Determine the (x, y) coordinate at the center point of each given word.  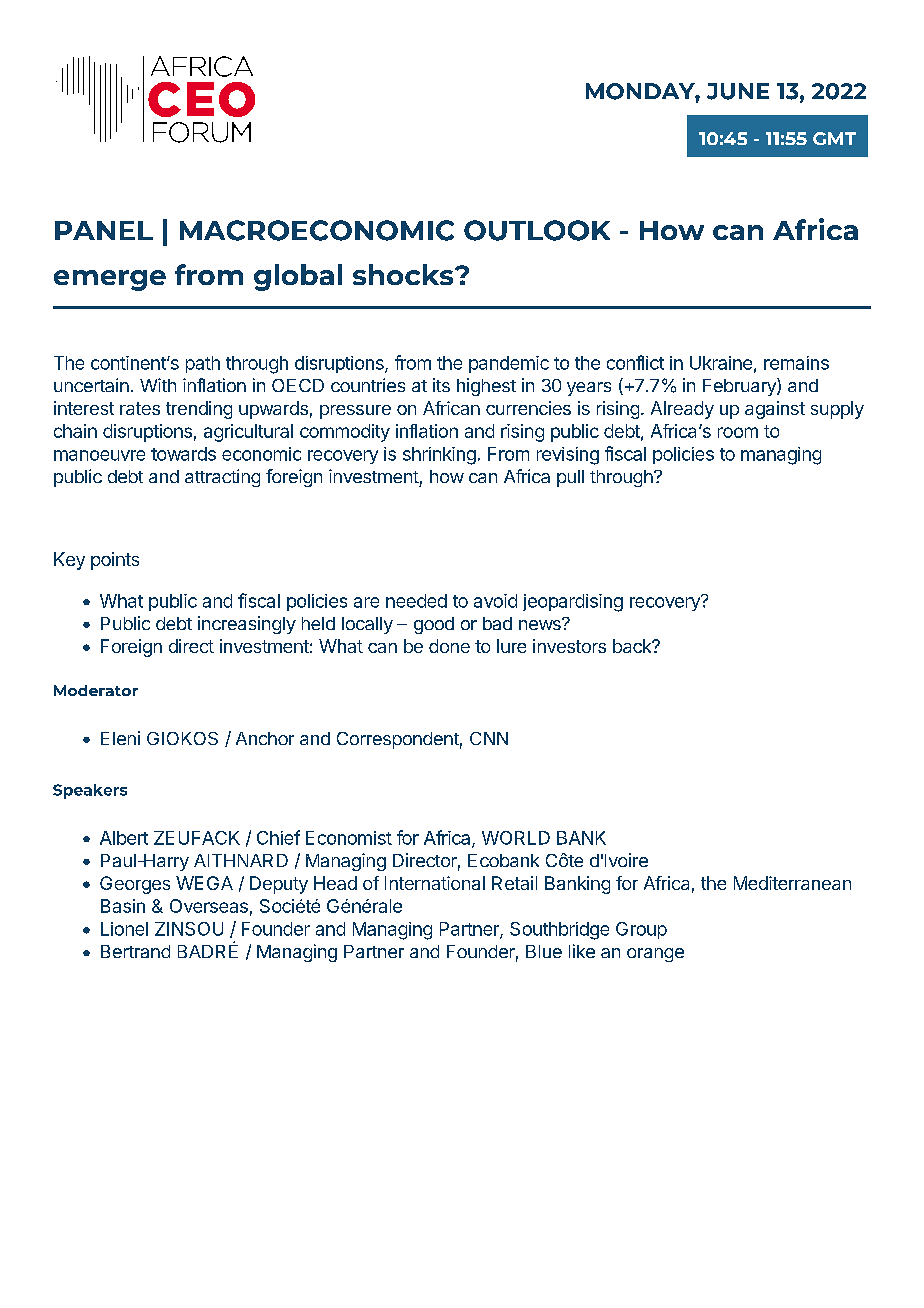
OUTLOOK (537, 230)
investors (569, 646)
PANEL (104, 230)
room (738, 432)
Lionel (124, 929)
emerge (110, 280)
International (435, 883)
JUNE (738, 91)
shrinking (439, 456)
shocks (404, 274)
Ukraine (721, 363)
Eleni (120, 738)
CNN (489, 738)
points (115, 561)
